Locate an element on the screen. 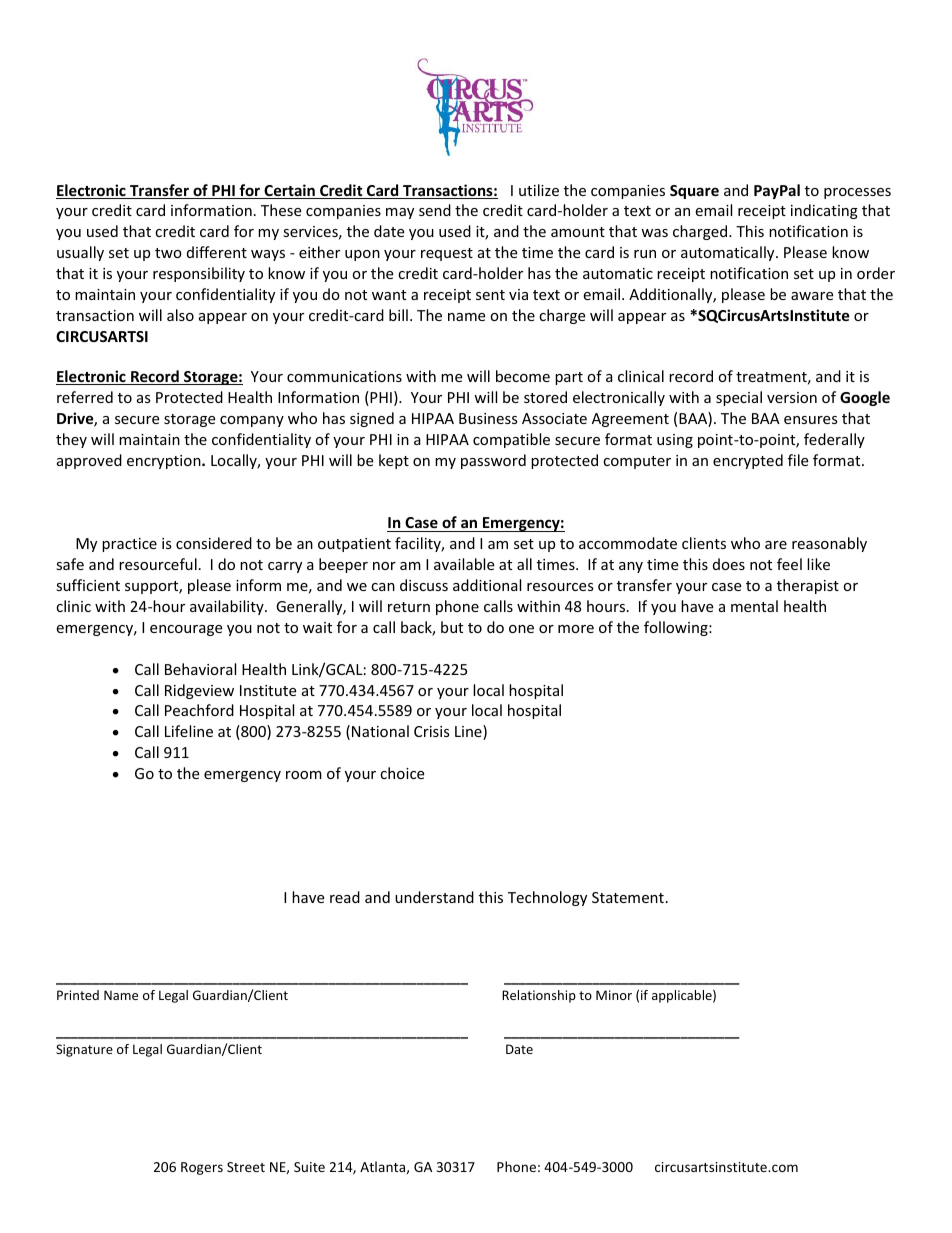  Statement is located at coordinates (628, 897).
